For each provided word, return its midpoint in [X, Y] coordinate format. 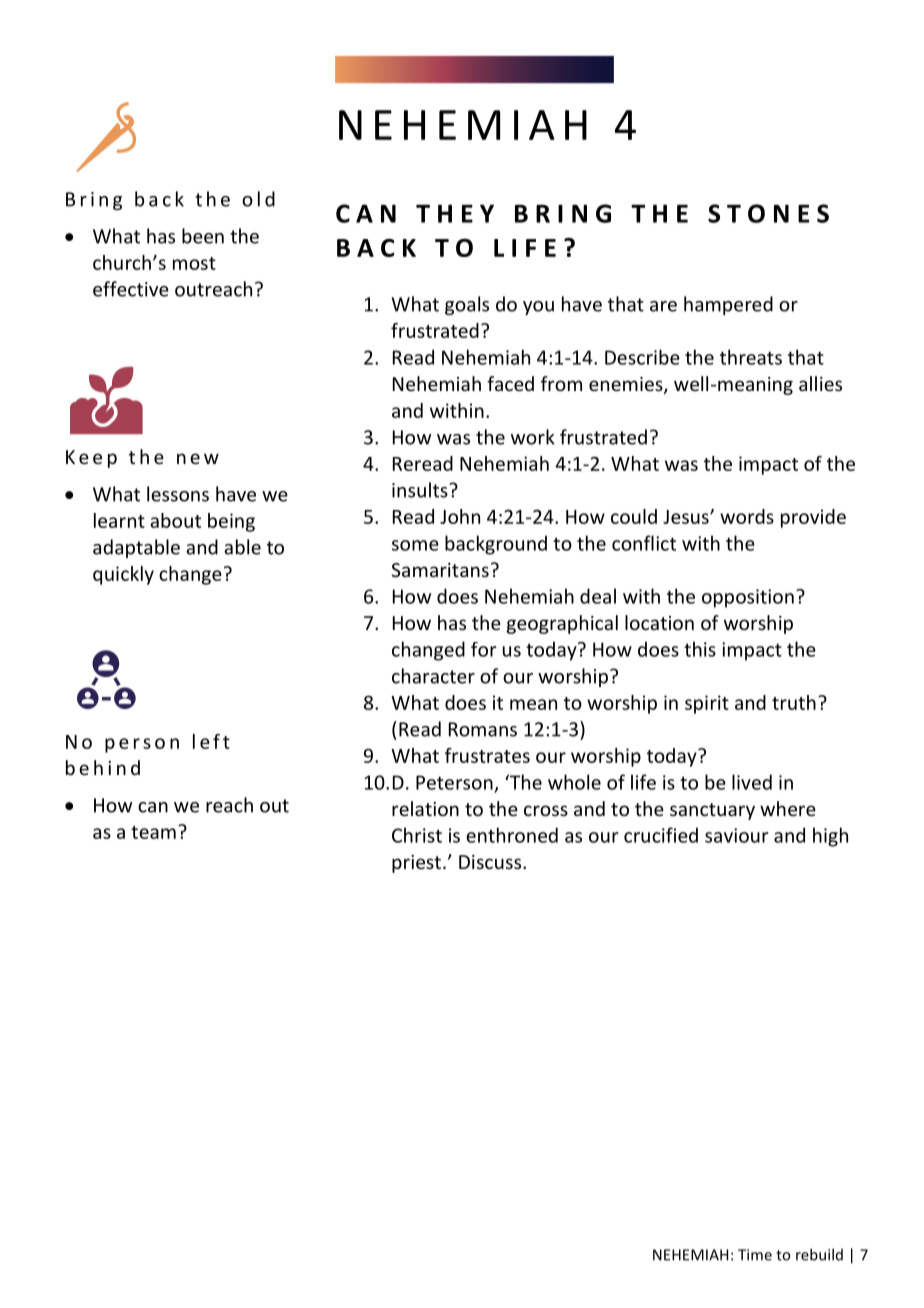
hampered [728, 305]
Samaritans [440, 570]
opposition [748, 598]
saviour [737, 835]
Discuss [491, 862]
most [194, 263]
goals [467, 305]
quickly [123, 575]
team [153, 832]
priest [416, 864]
